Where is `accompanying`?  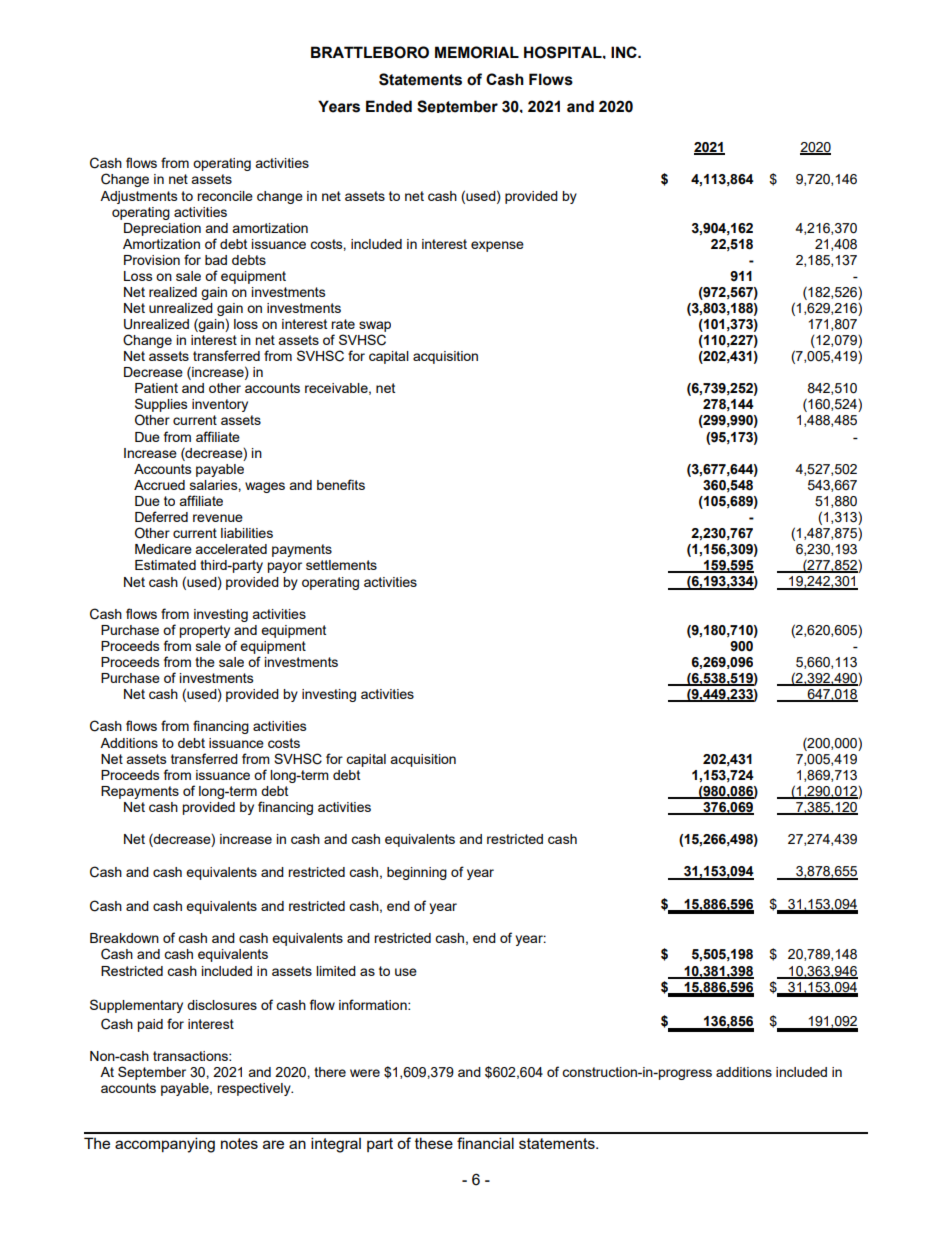 accompanying is located at coordinates (165, 1145).
